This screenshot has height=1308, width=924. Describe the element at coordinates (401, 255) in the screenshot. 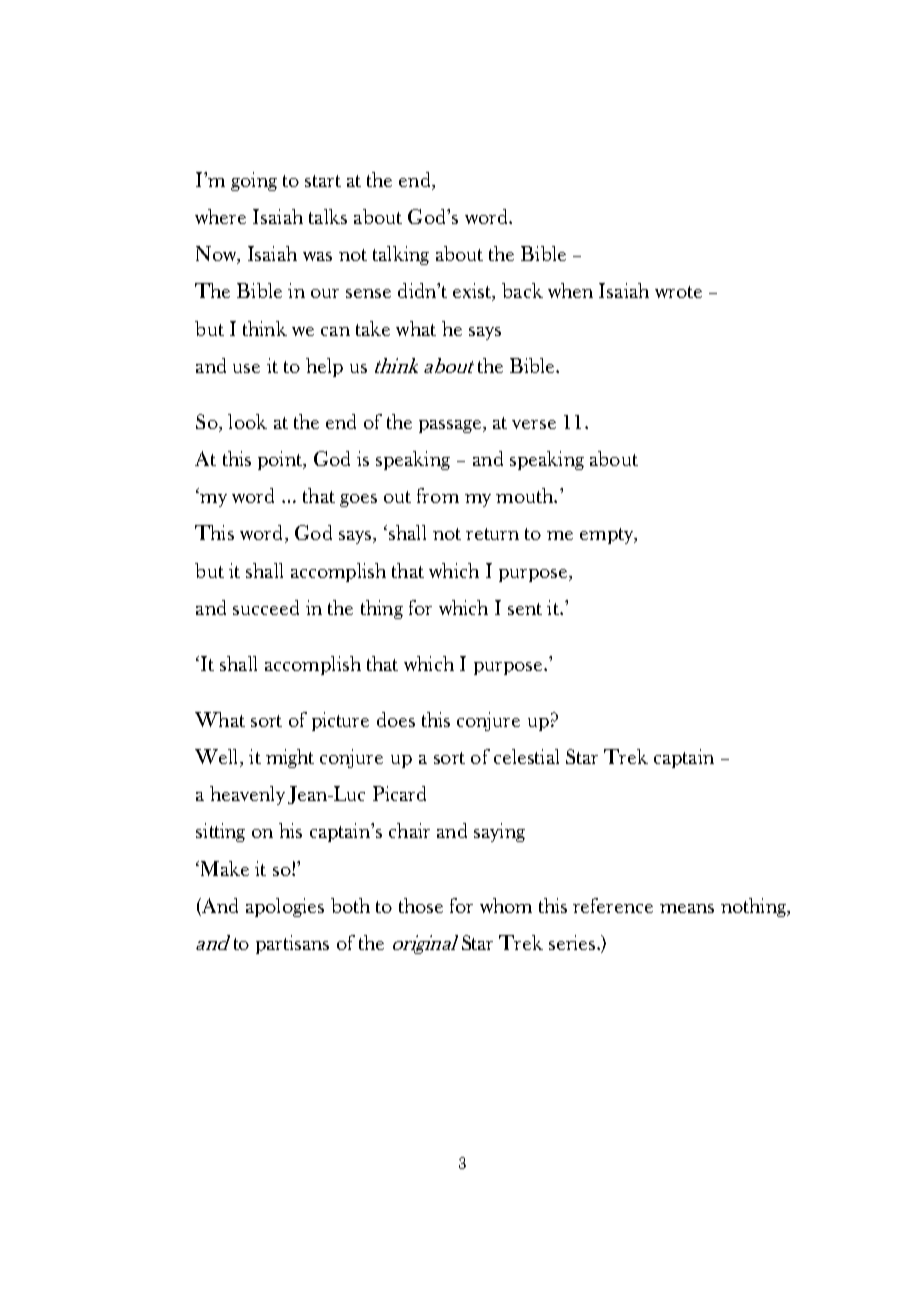

I see `talking` at that location.
